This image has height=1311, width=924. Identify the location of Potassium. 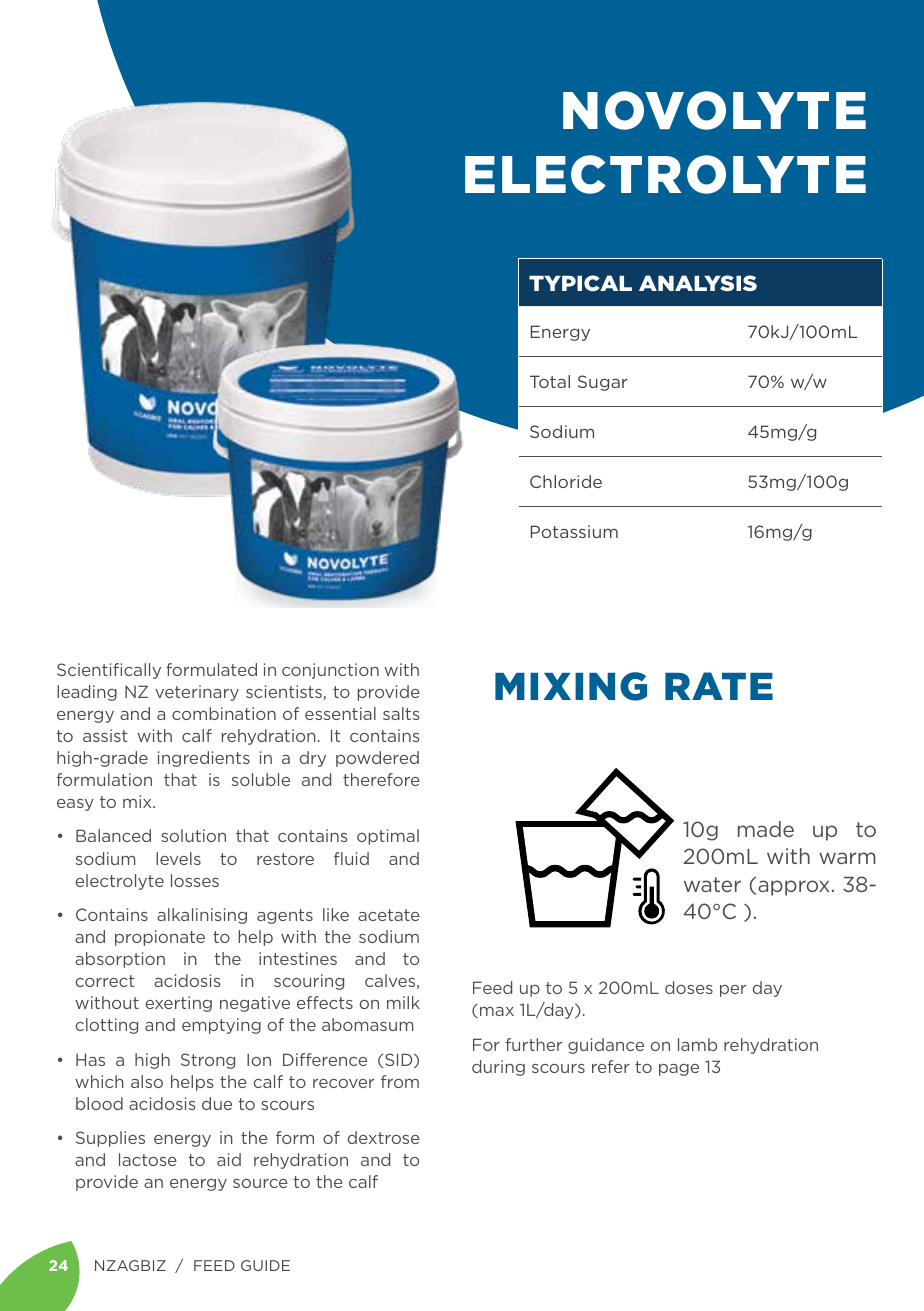
(574, 531).
